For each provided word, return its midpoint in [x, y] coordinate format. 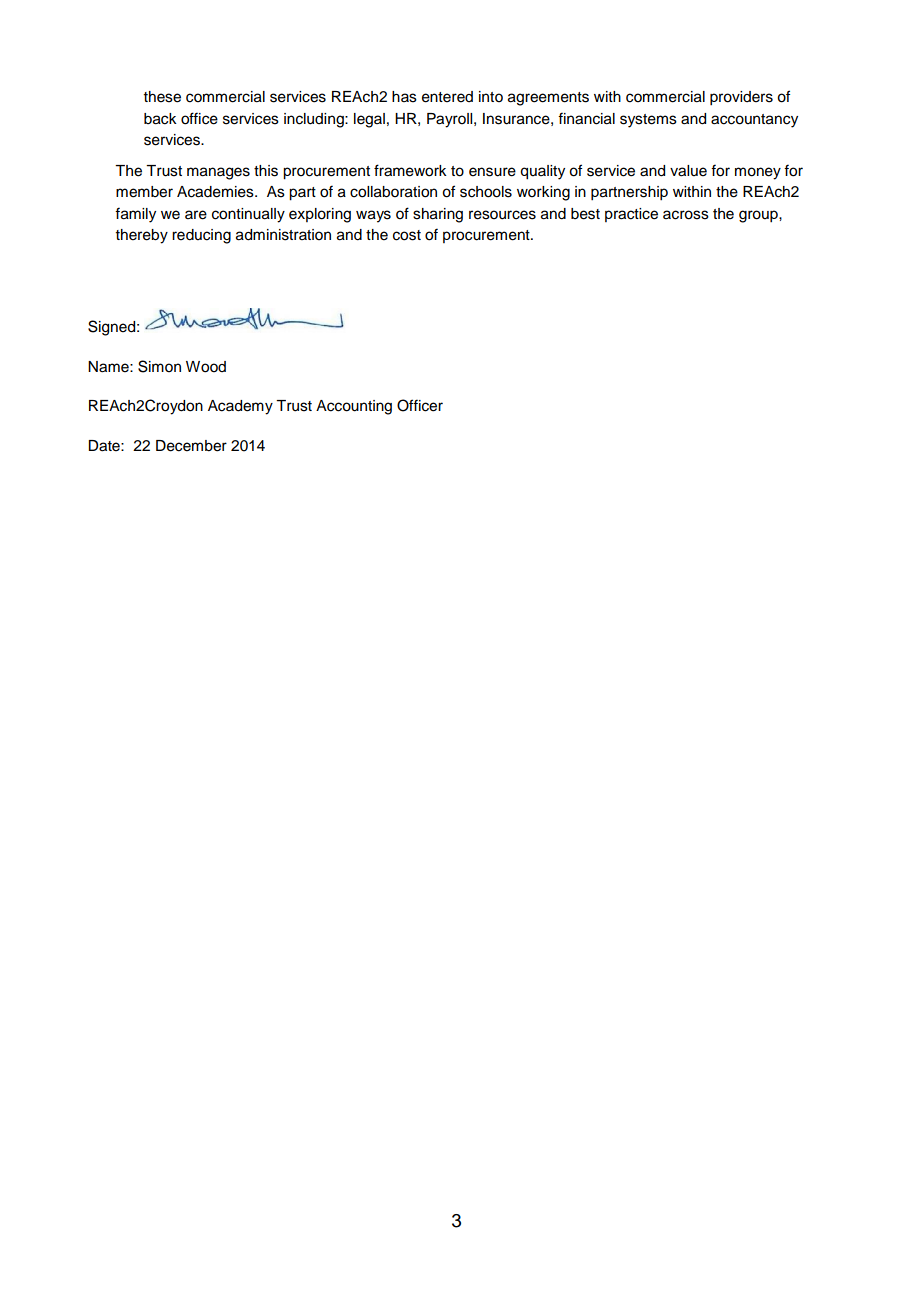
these [162, 97]
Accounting [354, 407]
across [686, 215]
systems [648, 121]
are [196, 215]
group [759, 216]
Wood [206, 367]
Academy [240, 407]
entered [447, 97]
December [191, 446]
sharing [438, 215]
